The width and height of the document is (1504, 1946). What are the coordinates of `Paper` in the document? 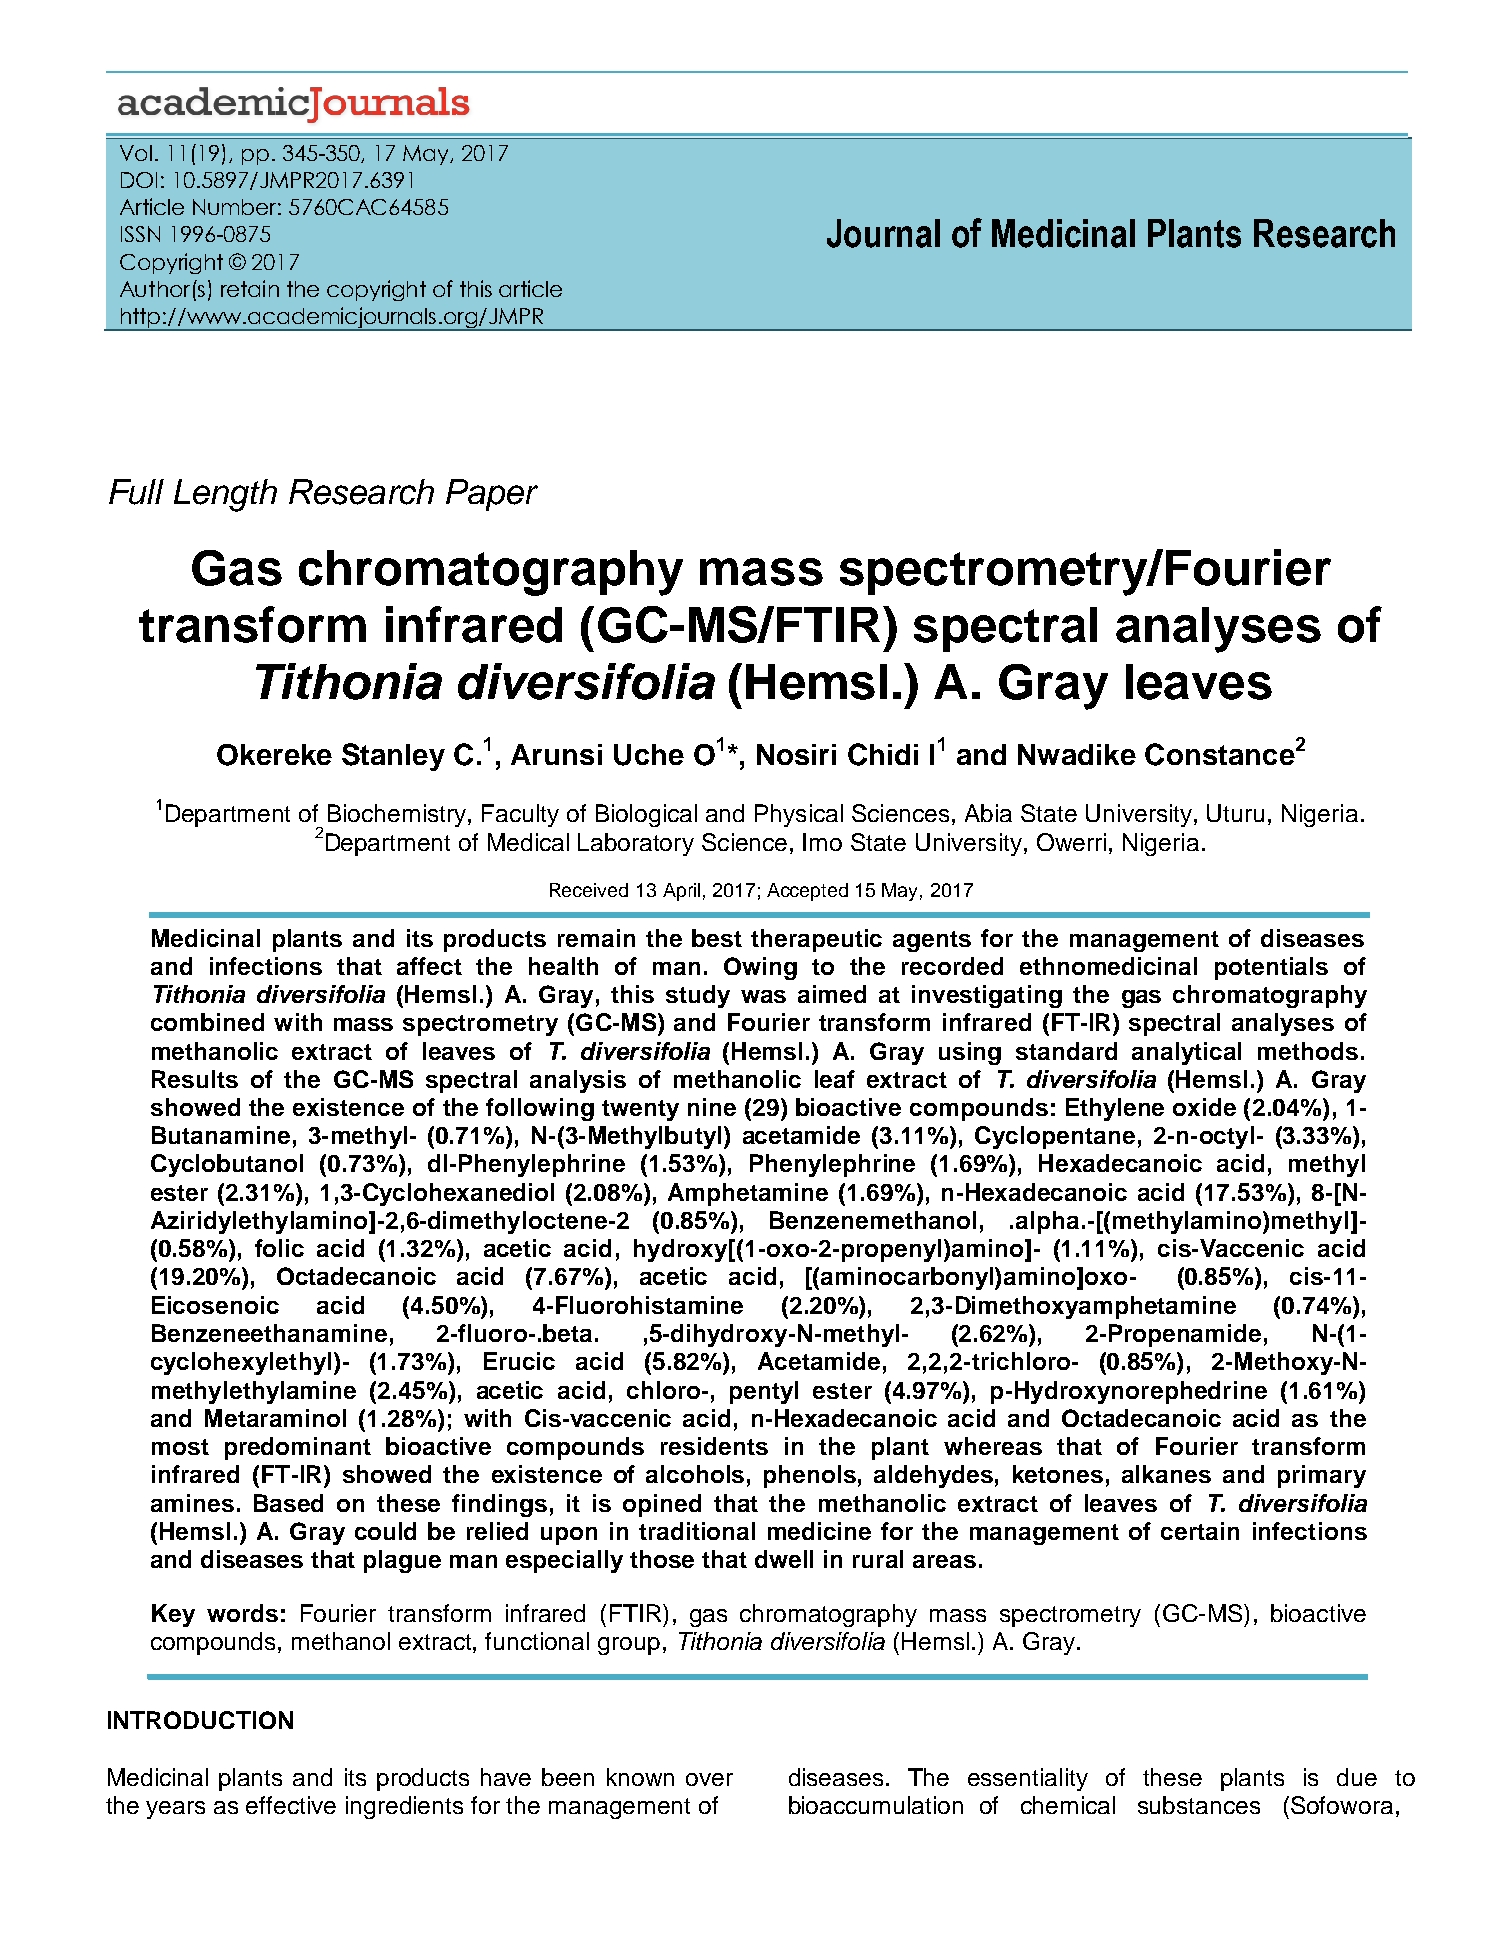 It's located at (492, 495).
